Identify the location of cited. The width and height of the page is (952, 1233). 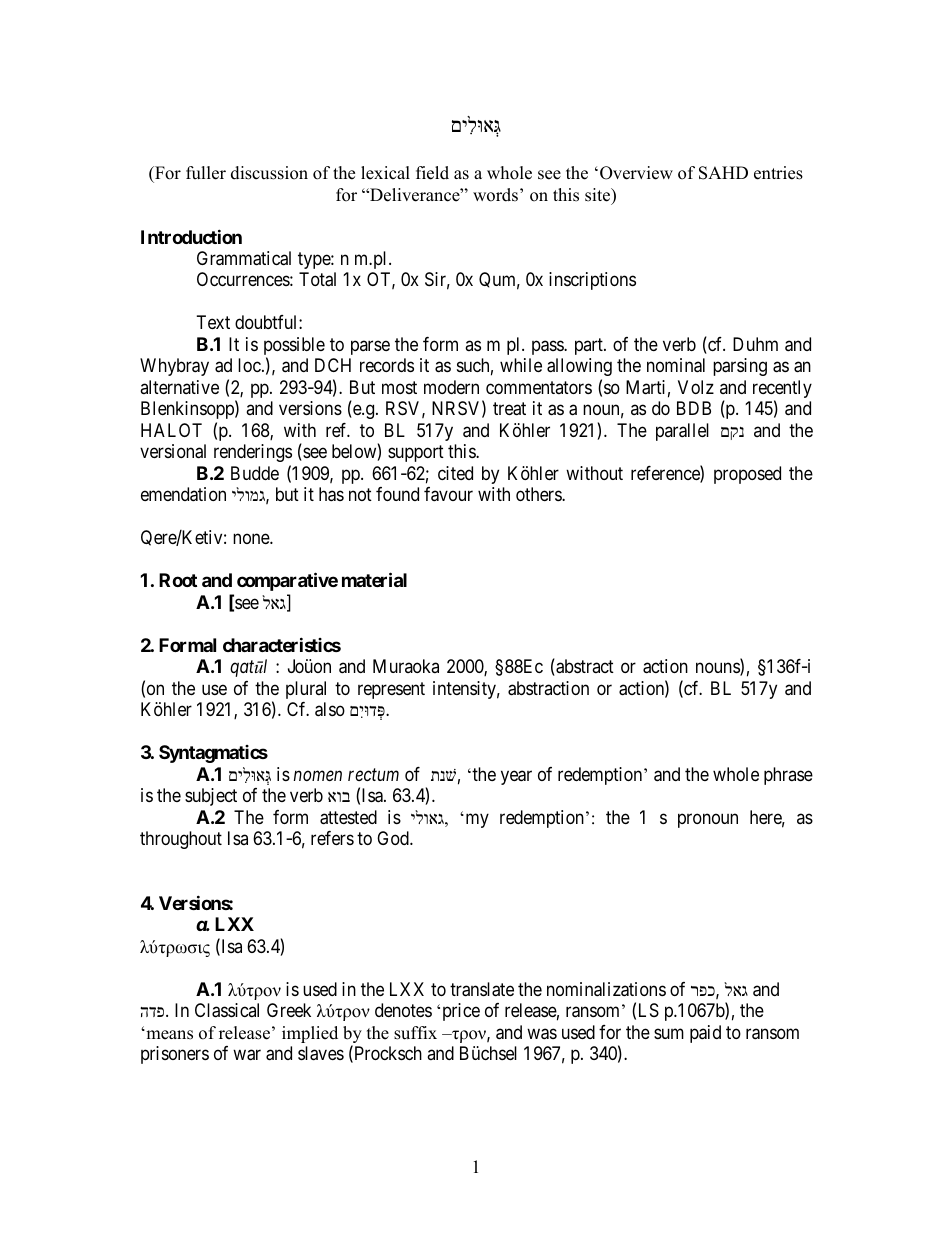
(455, 473).
